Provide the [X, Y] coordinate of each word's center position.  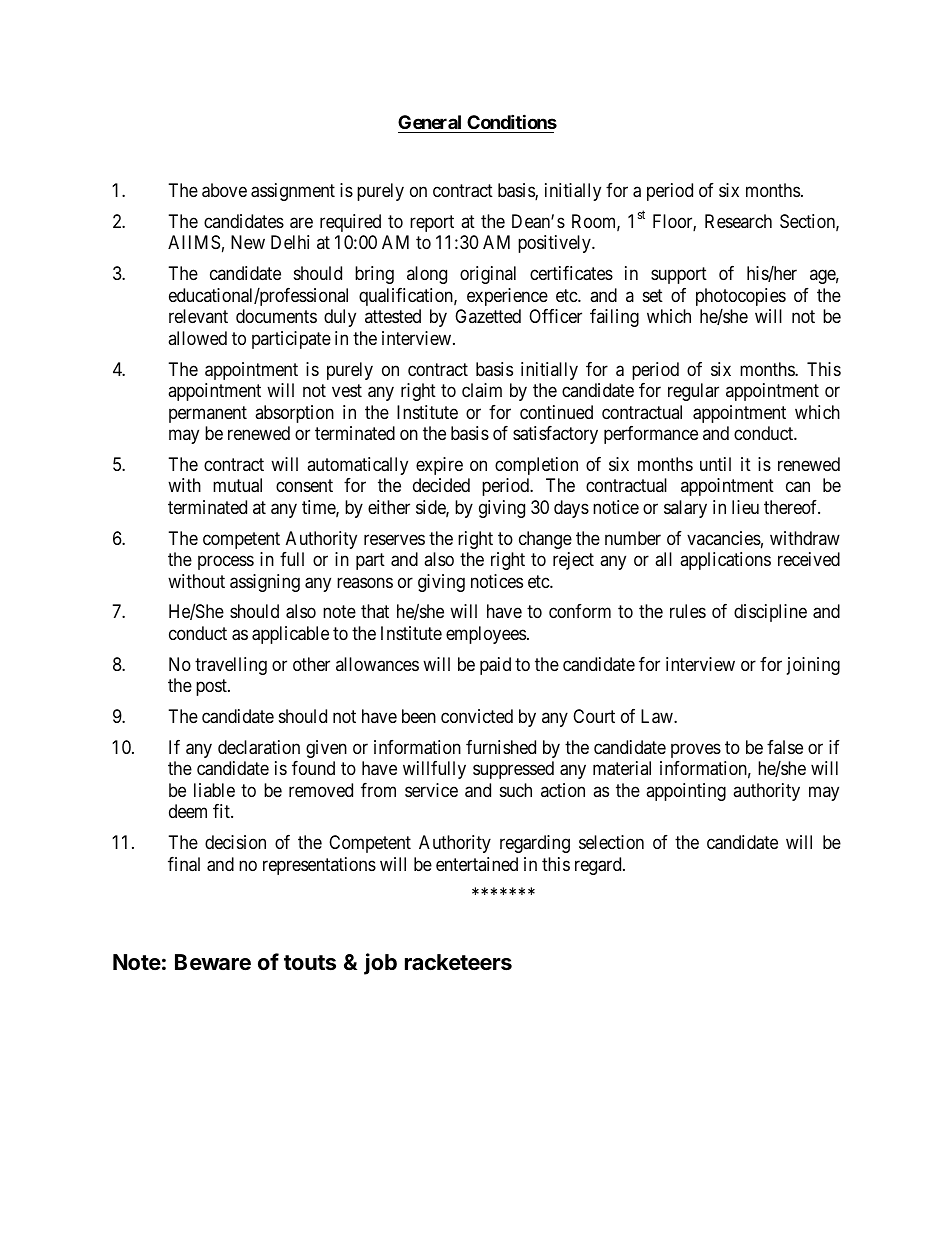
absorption [294, 414]
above [224, 190]
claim [482, 390]
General [429, 122]
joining [813, 666]
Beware [213, 962]
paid [495, 666]
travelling [231, 666]
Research [738, 221]
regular [693, 392]
